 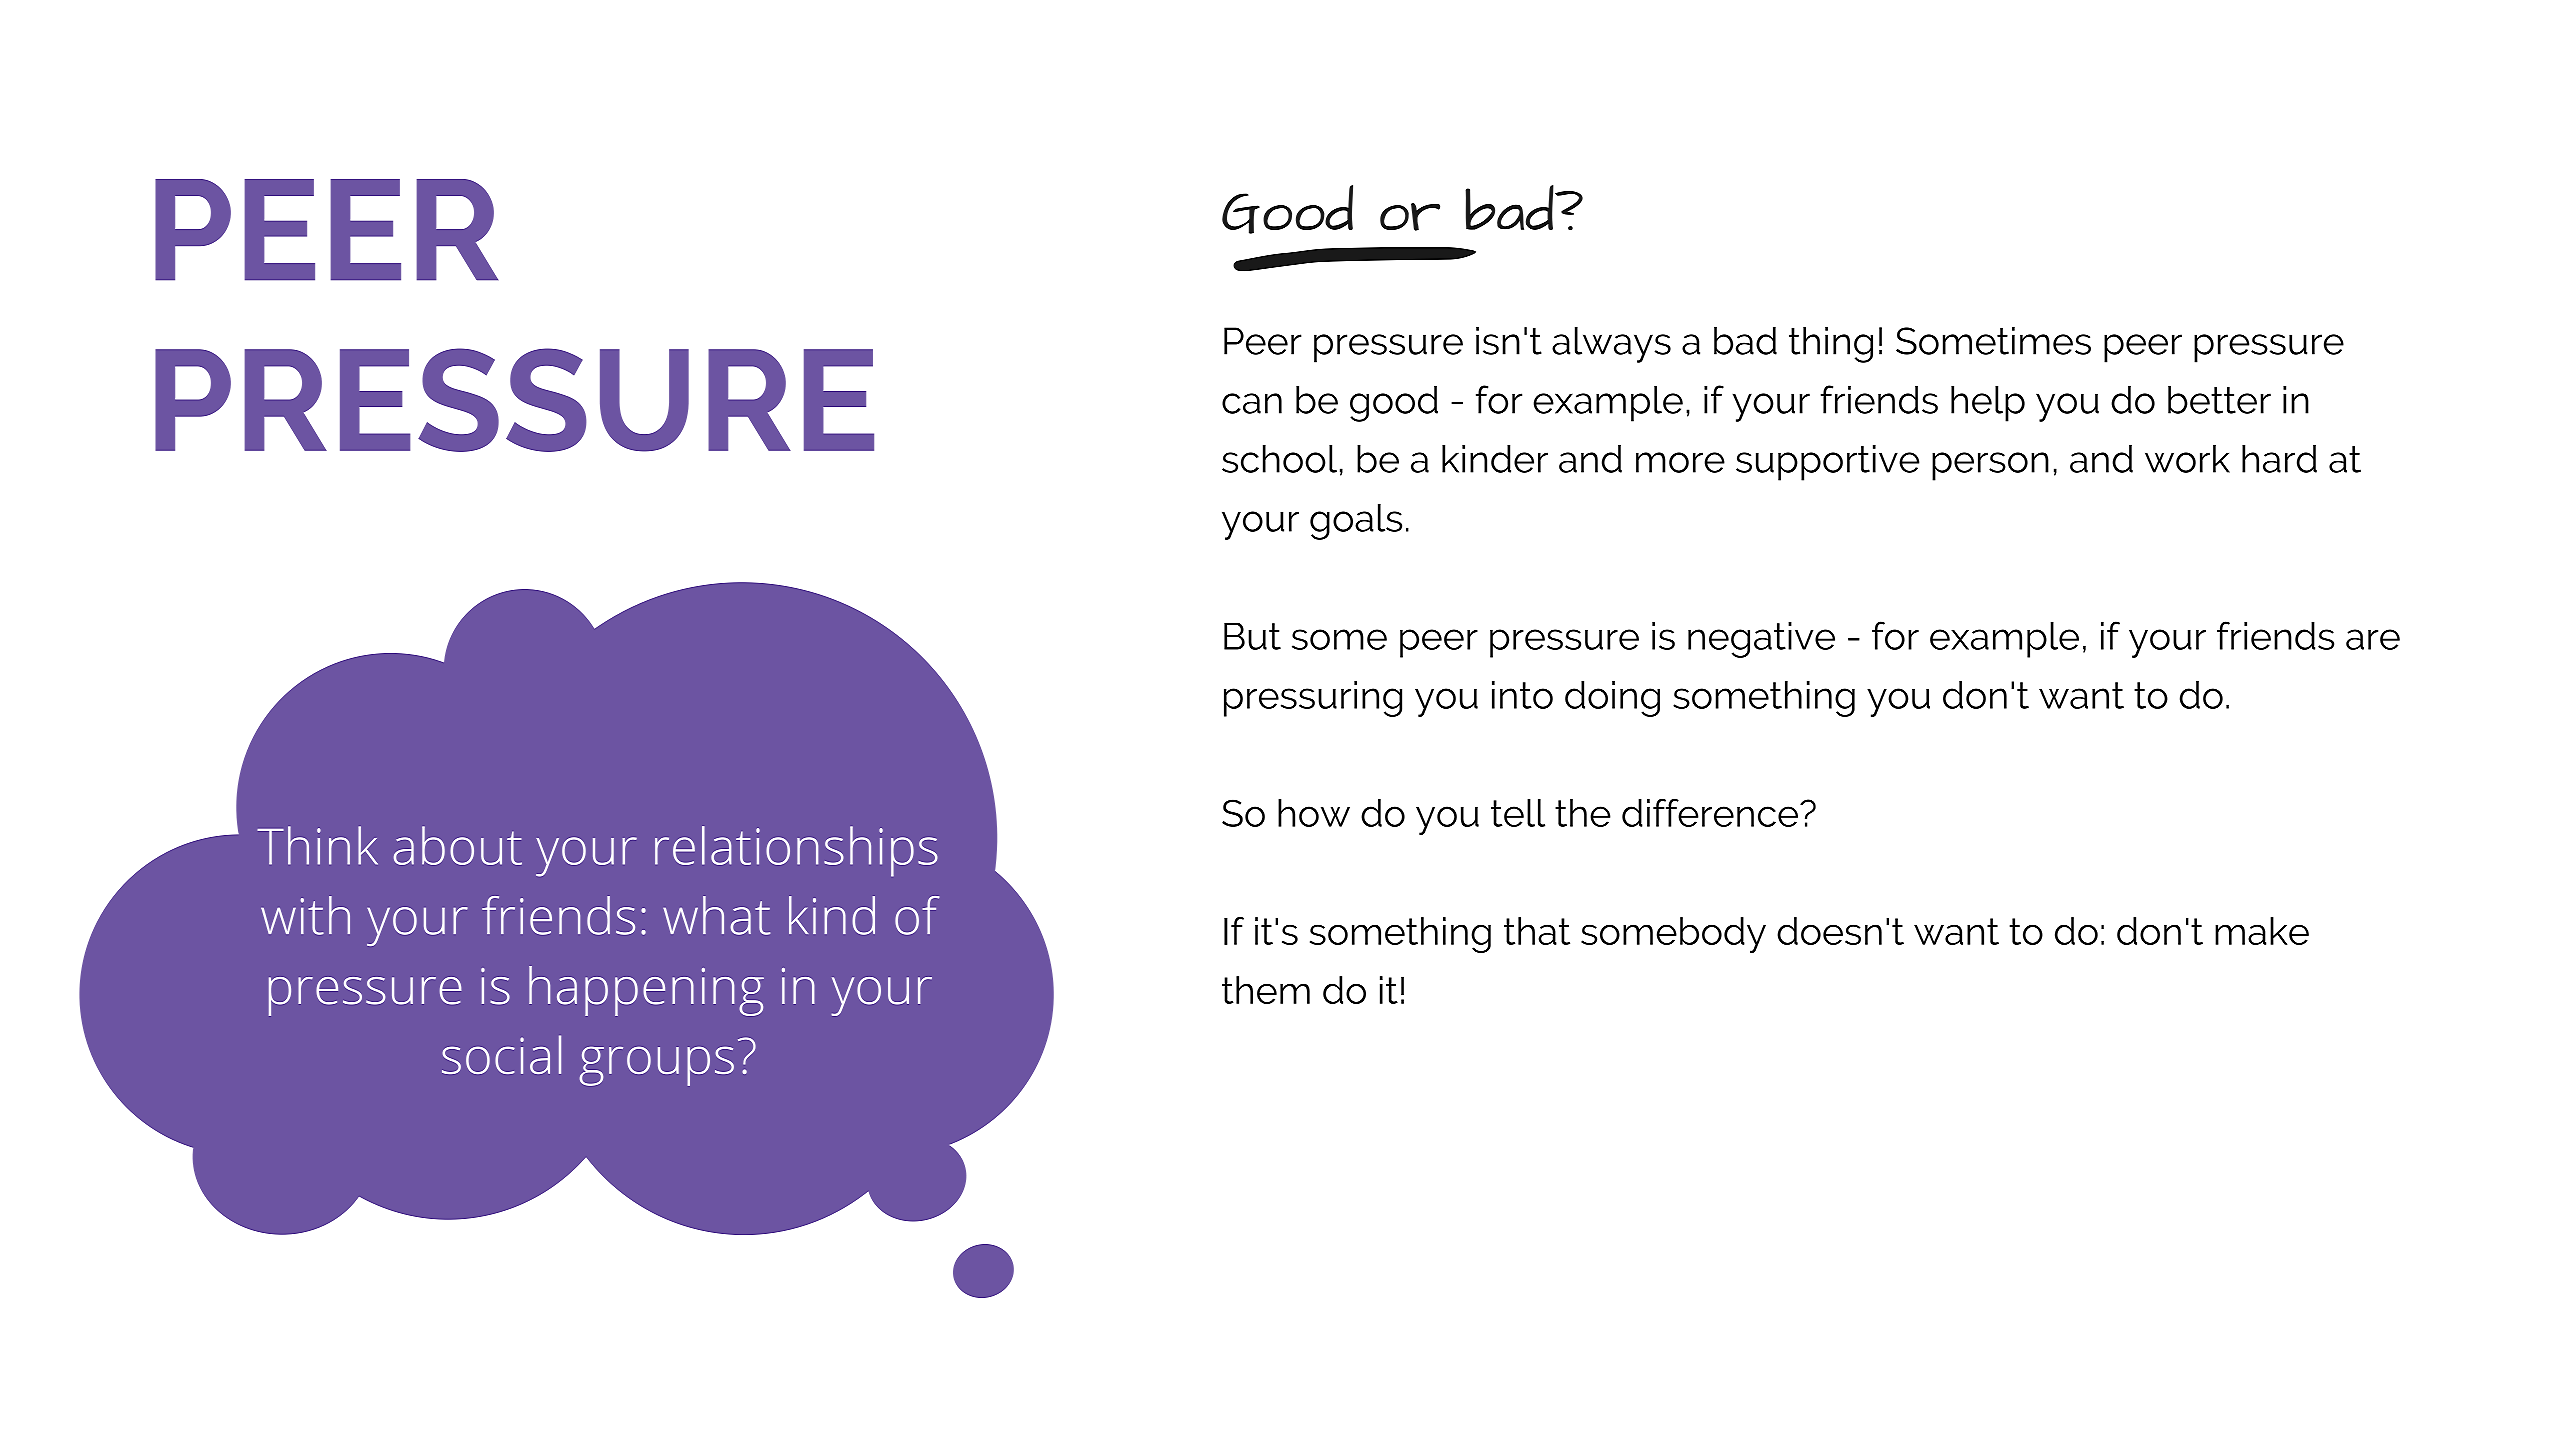 I want to click on goals, so click(x=1356, y=522).
